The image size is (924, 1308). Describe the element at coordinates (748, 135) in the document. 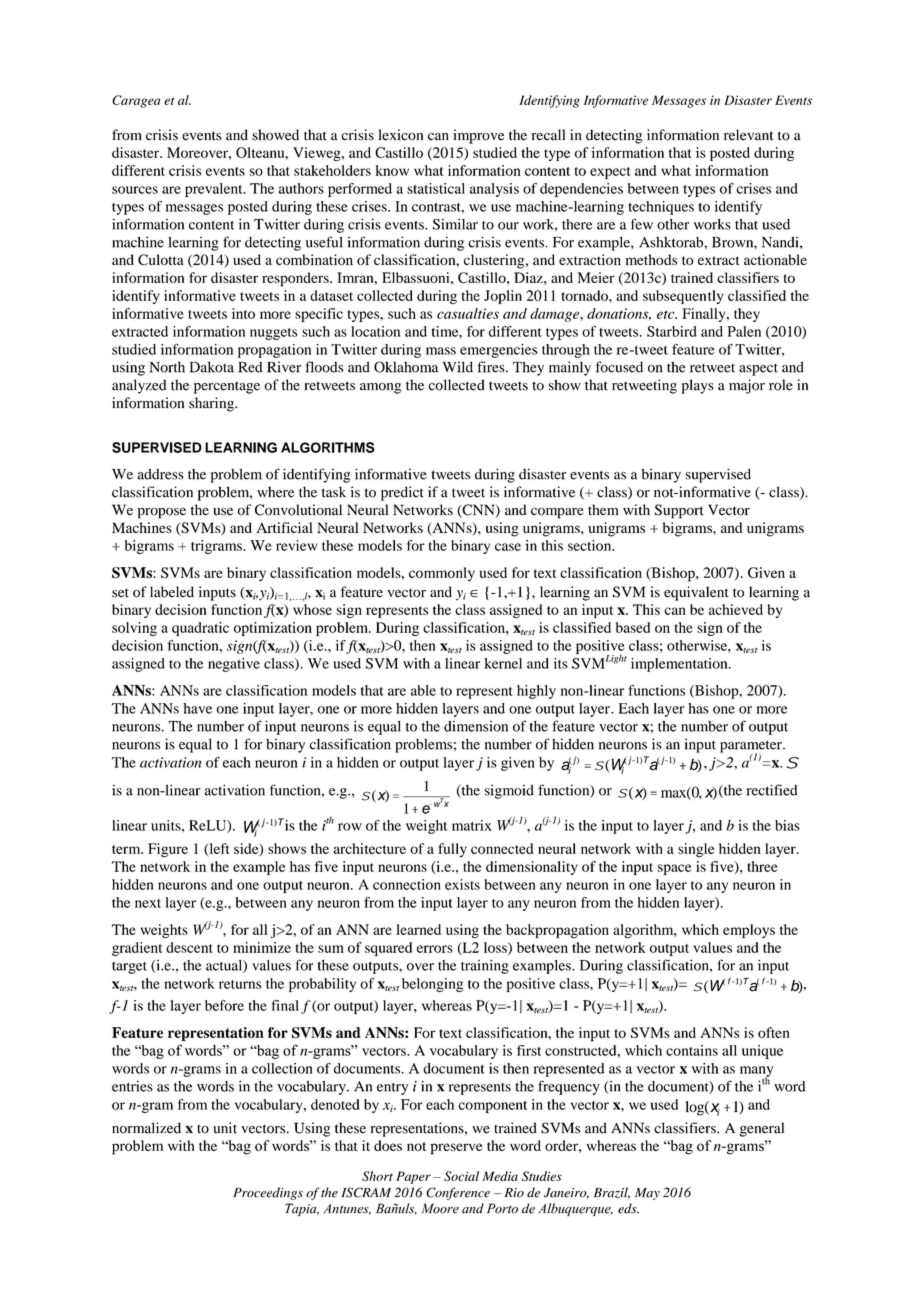

I see `relevant` at that location.
